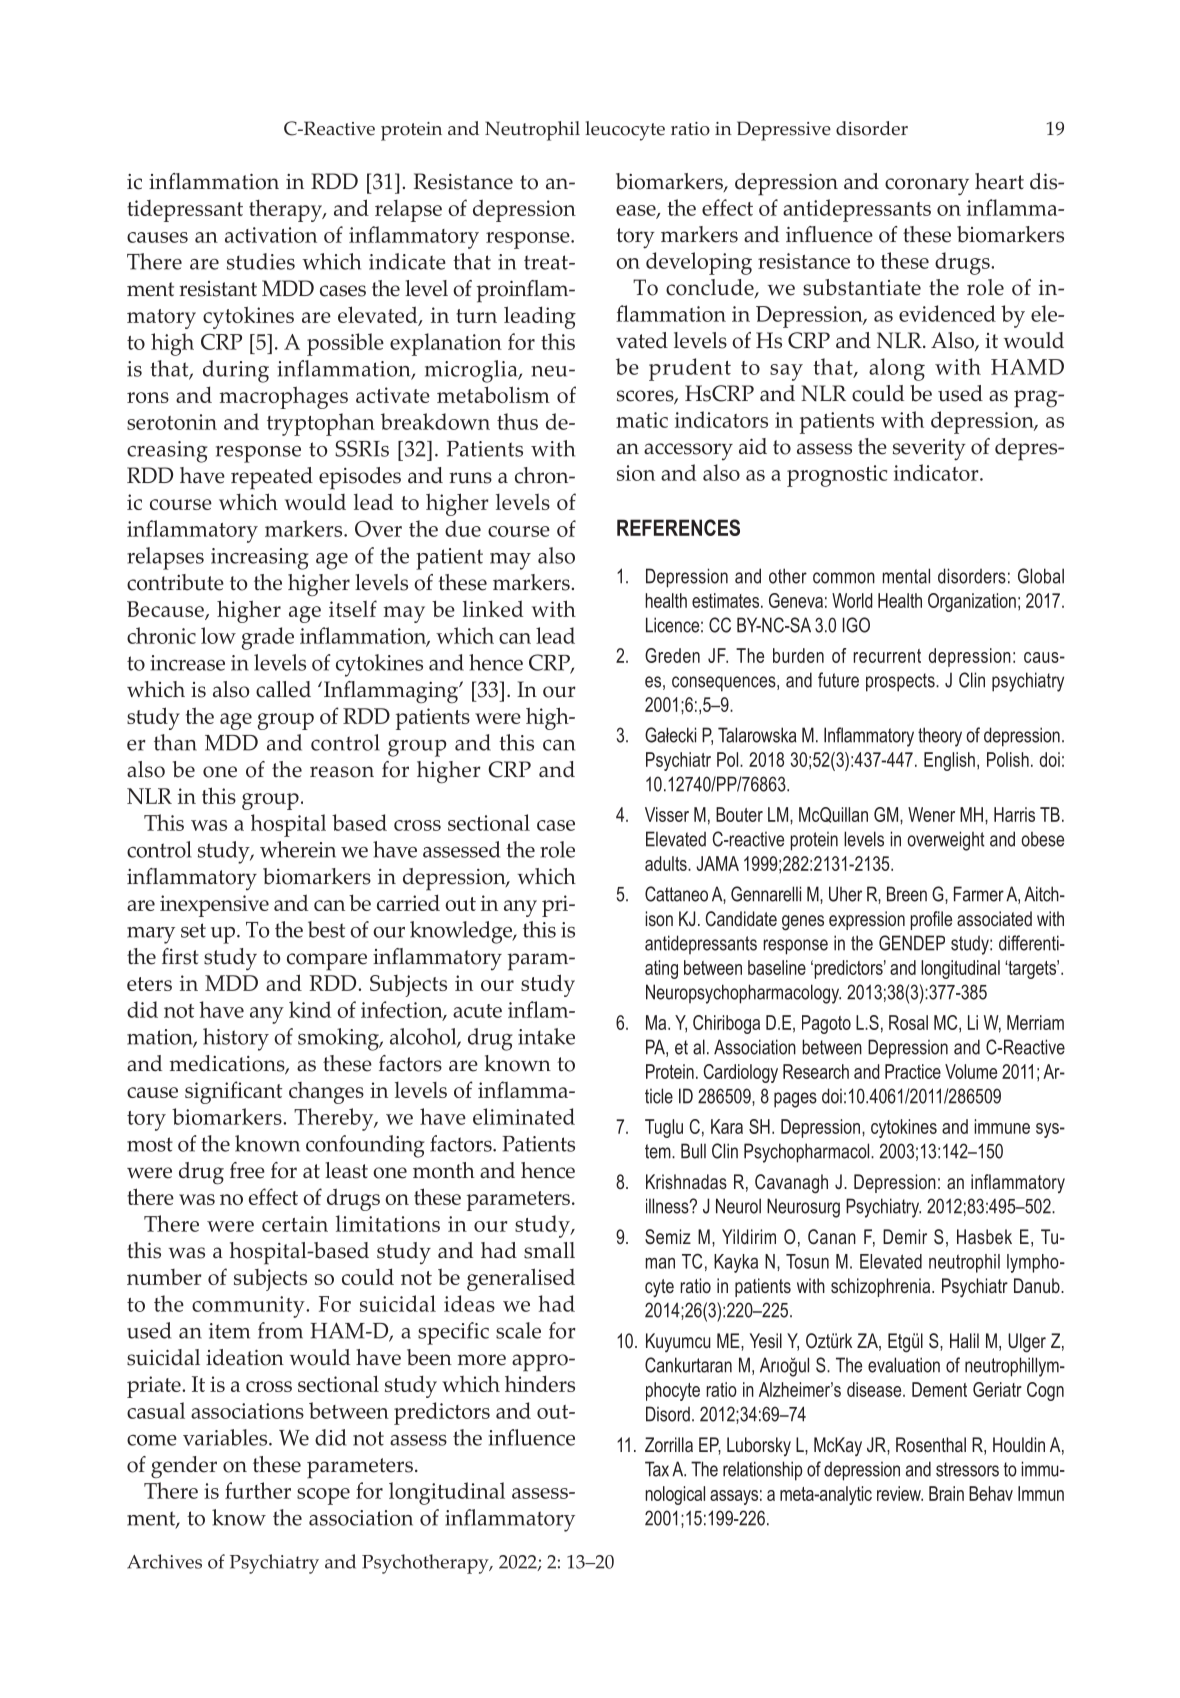 This screenshot has height=1698, width=1180. Describe the element at coordinates (258, 1490) in the screenshot. I see `further` at that location.
